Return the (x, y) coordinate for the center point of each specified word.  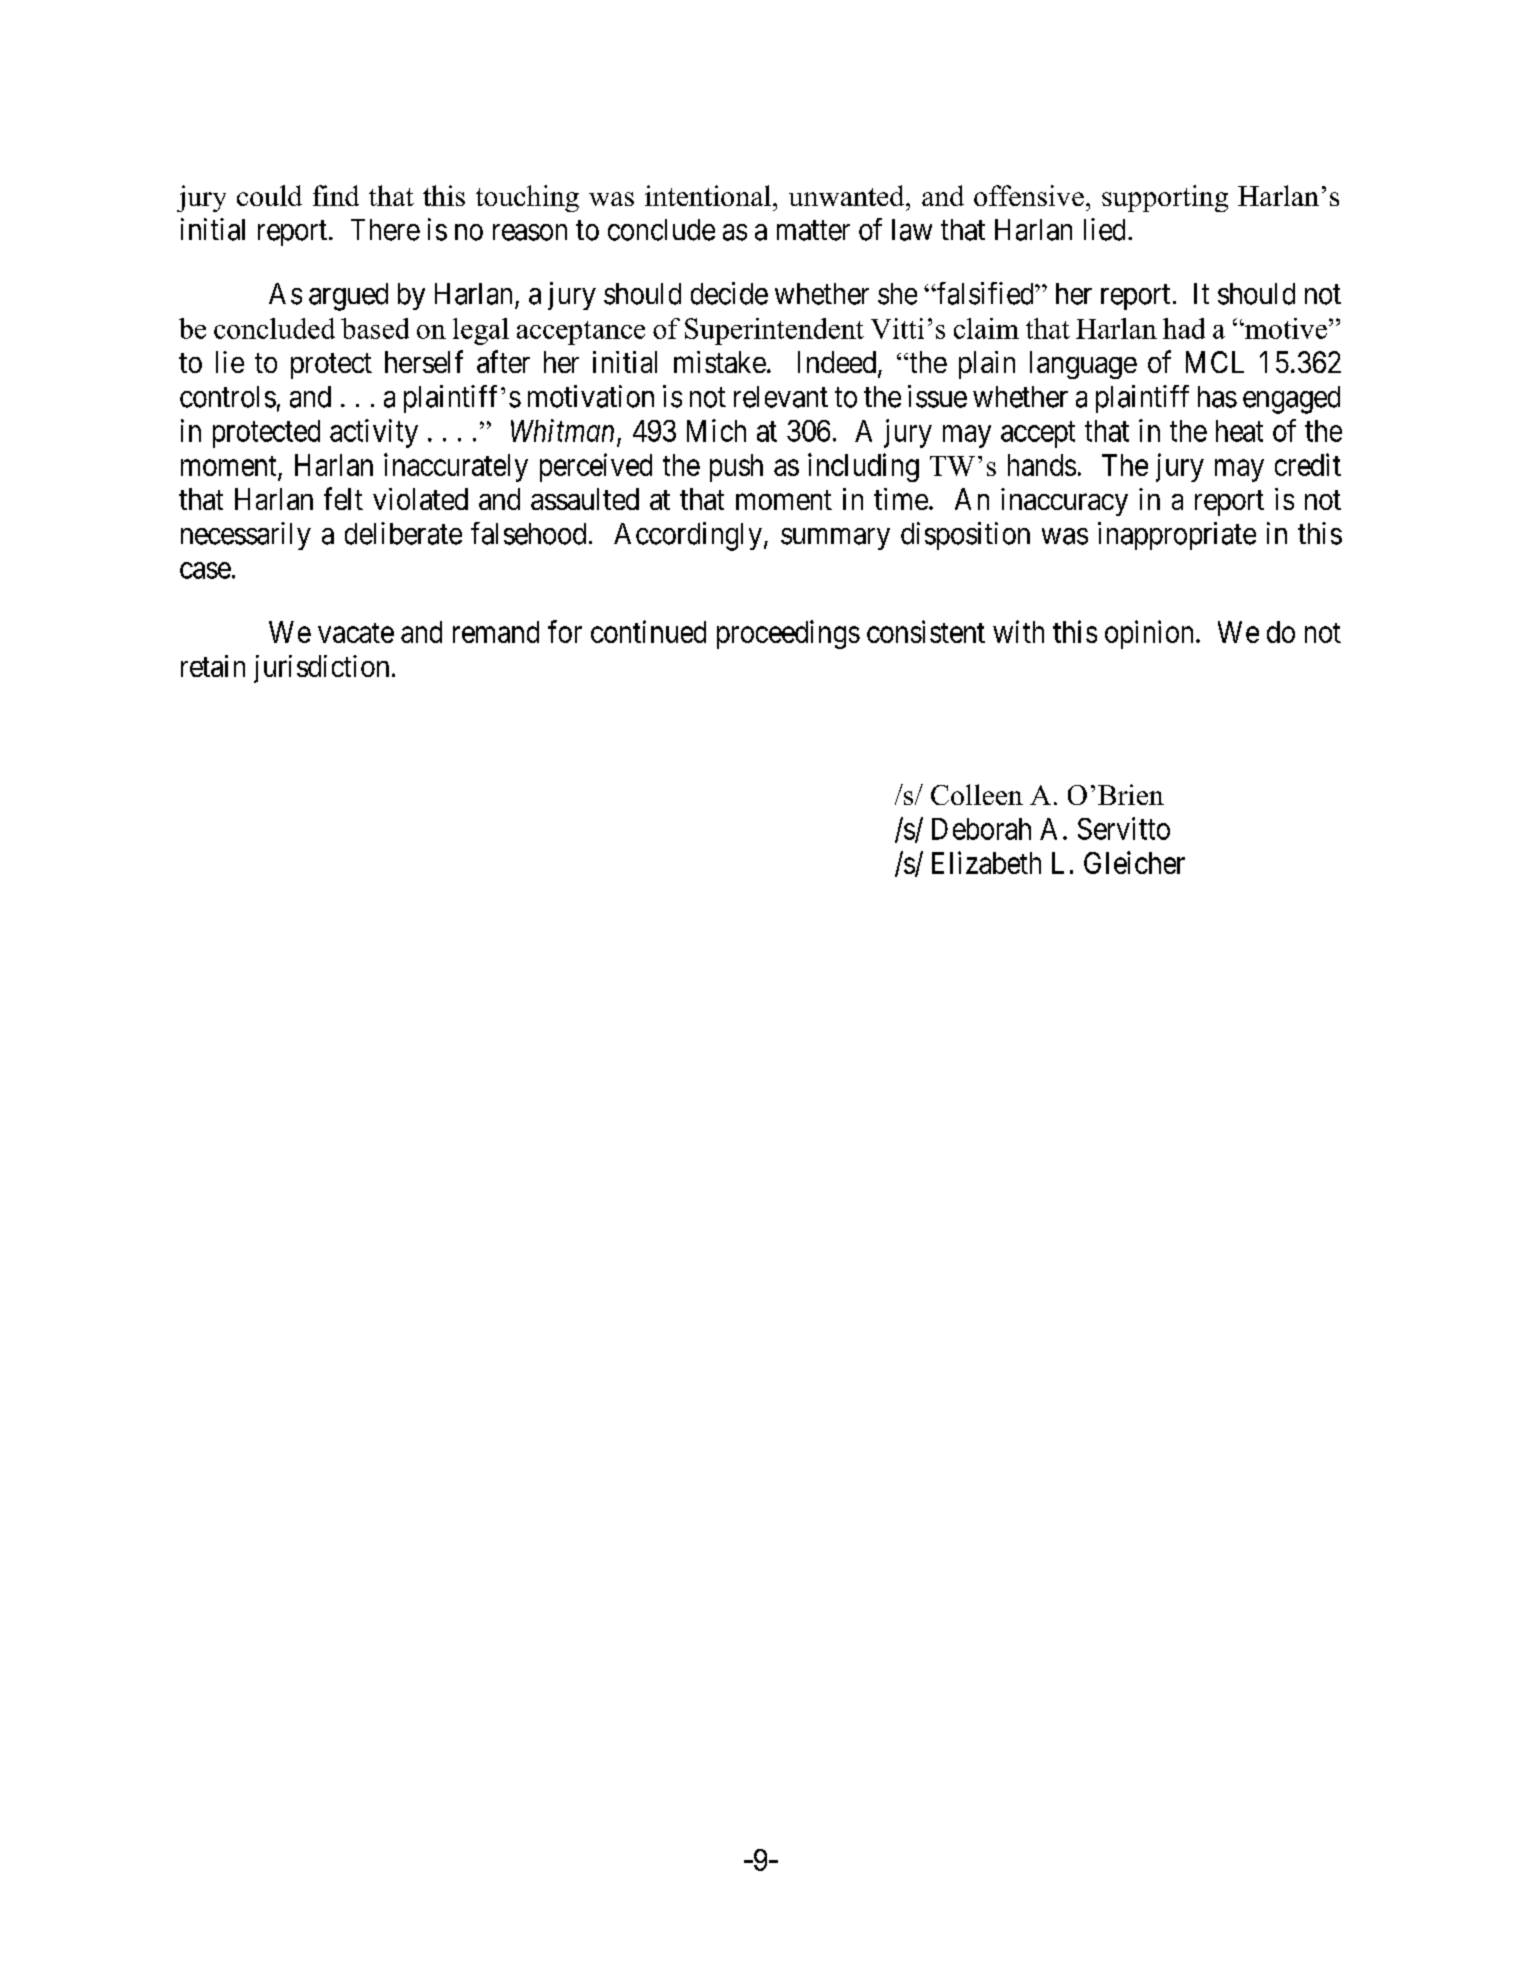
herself (424, 361)
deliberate (403, 533)
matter (813, 231)
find (336, 195)
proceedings (788, 634)
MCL (1215, 362)
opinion (1149, 634)
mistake (720, 362)
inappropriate (1177, 536)
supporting (1165, 198)
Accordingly (688, 536)
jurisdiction (321, 669)
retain (213, 666)
